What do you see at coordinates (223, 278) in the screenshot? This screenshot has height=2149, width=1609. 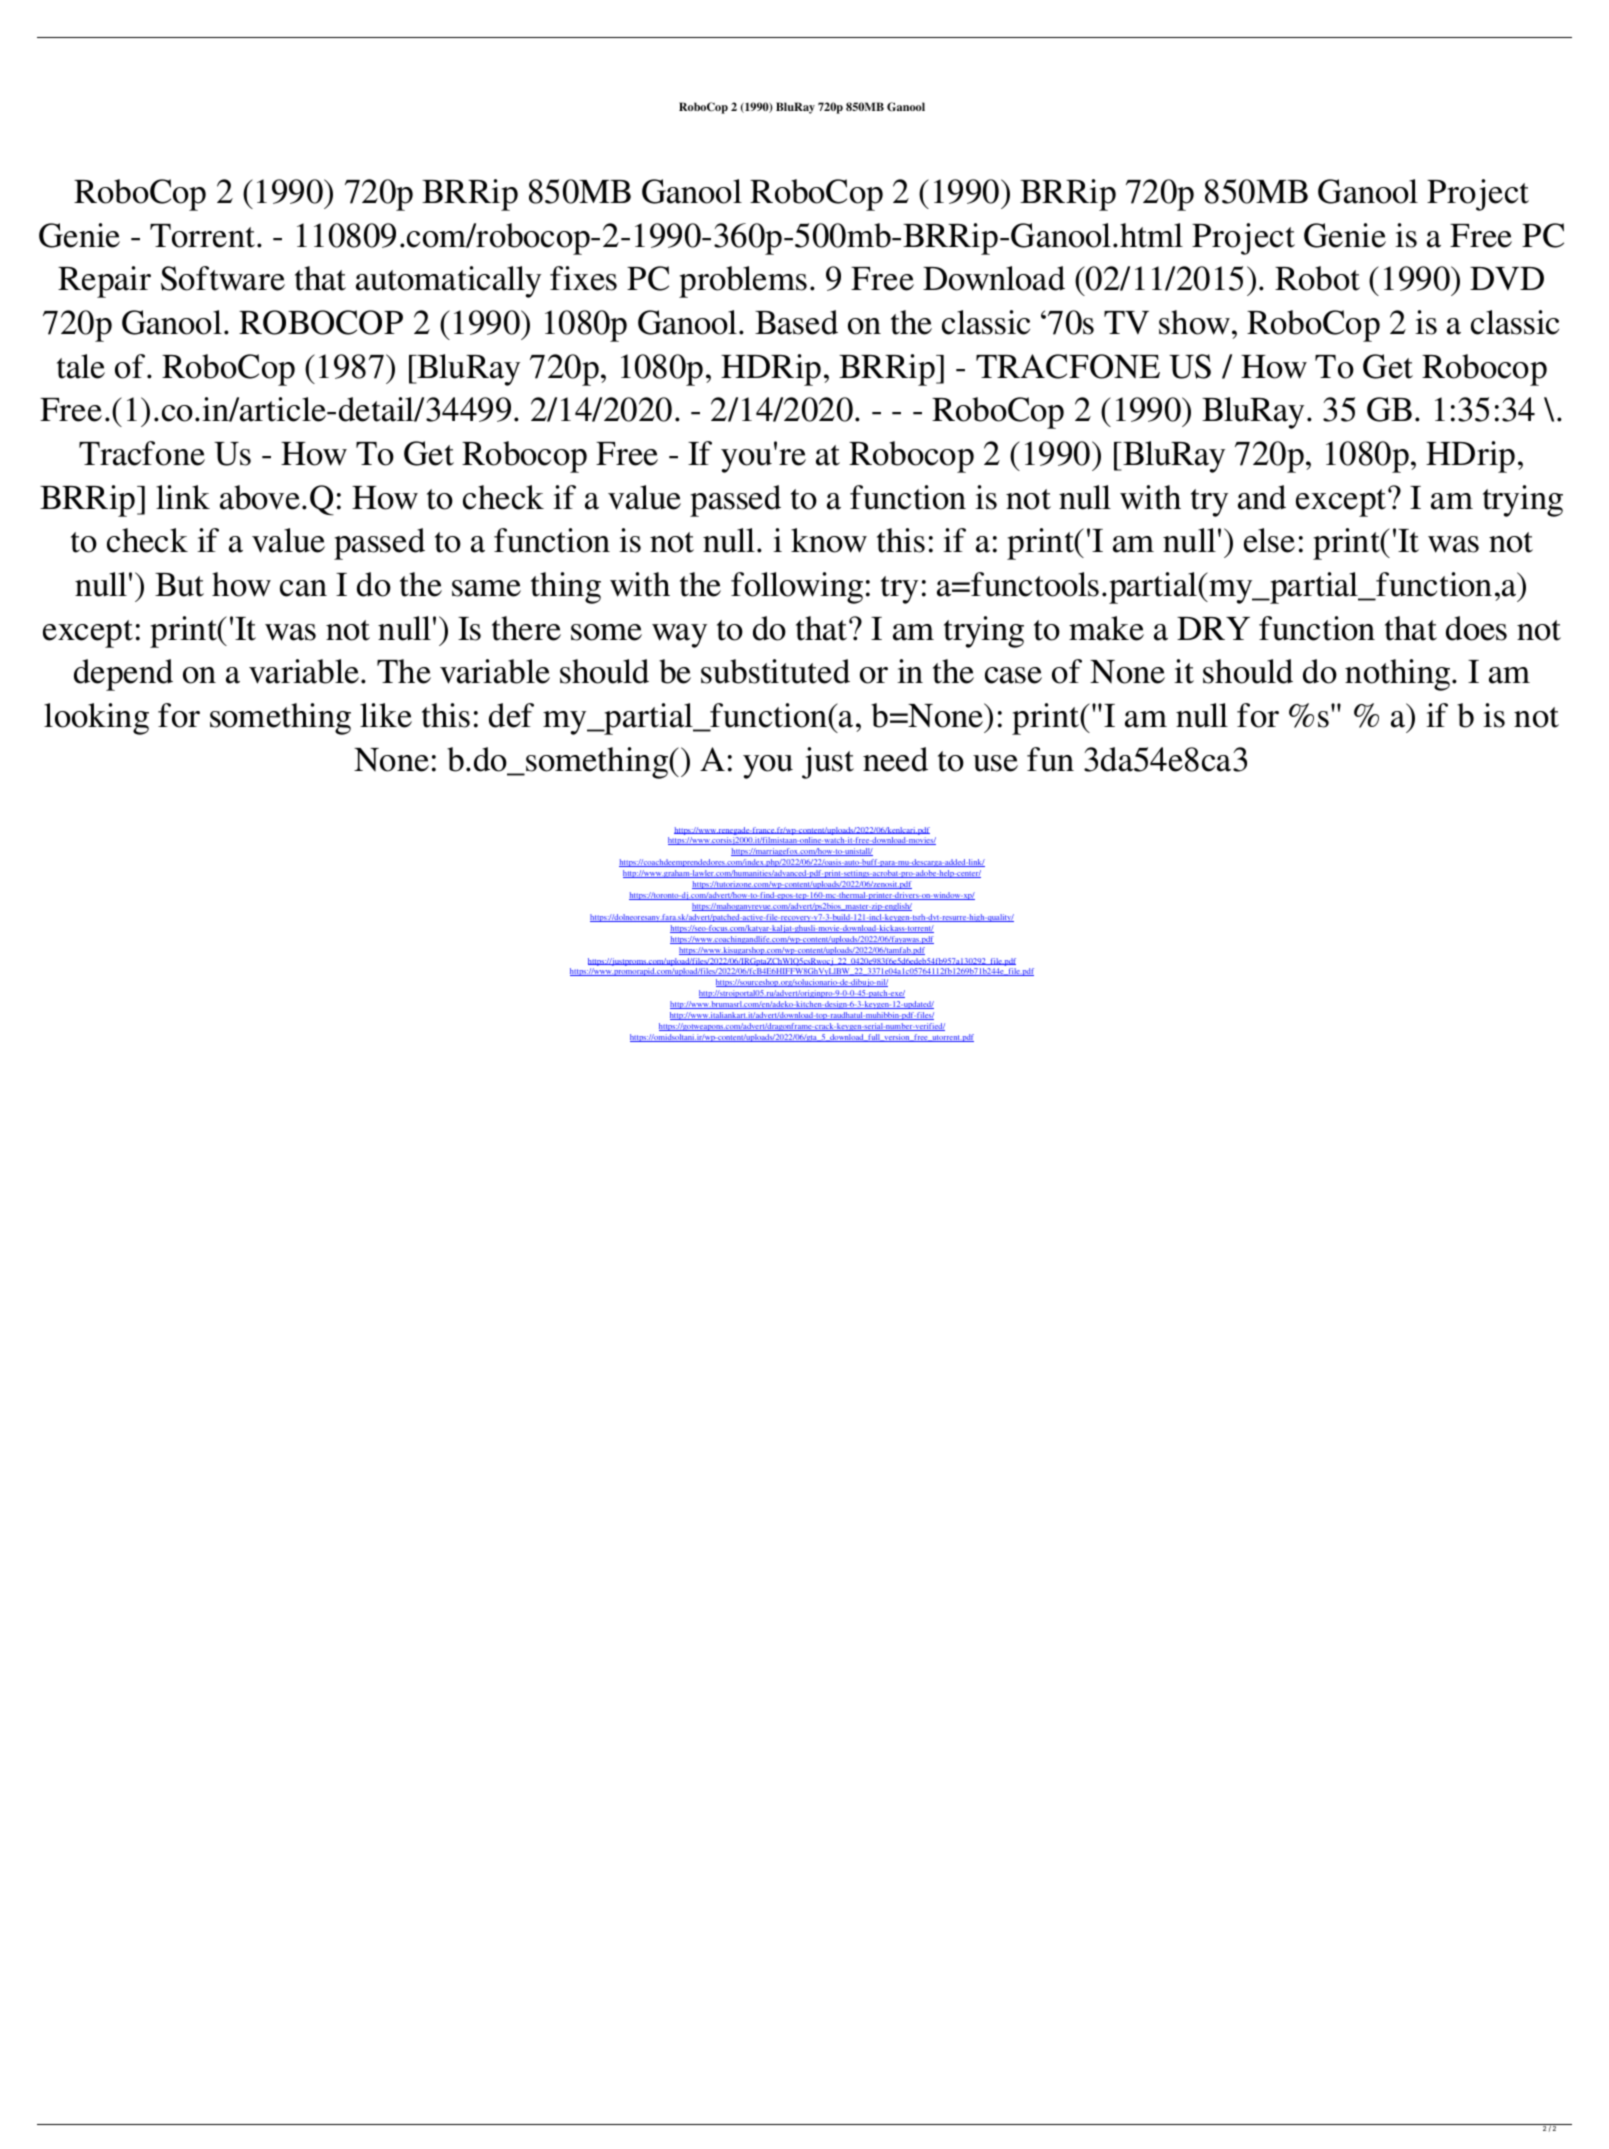 I see `Software` at bounding box center [223, 278].
